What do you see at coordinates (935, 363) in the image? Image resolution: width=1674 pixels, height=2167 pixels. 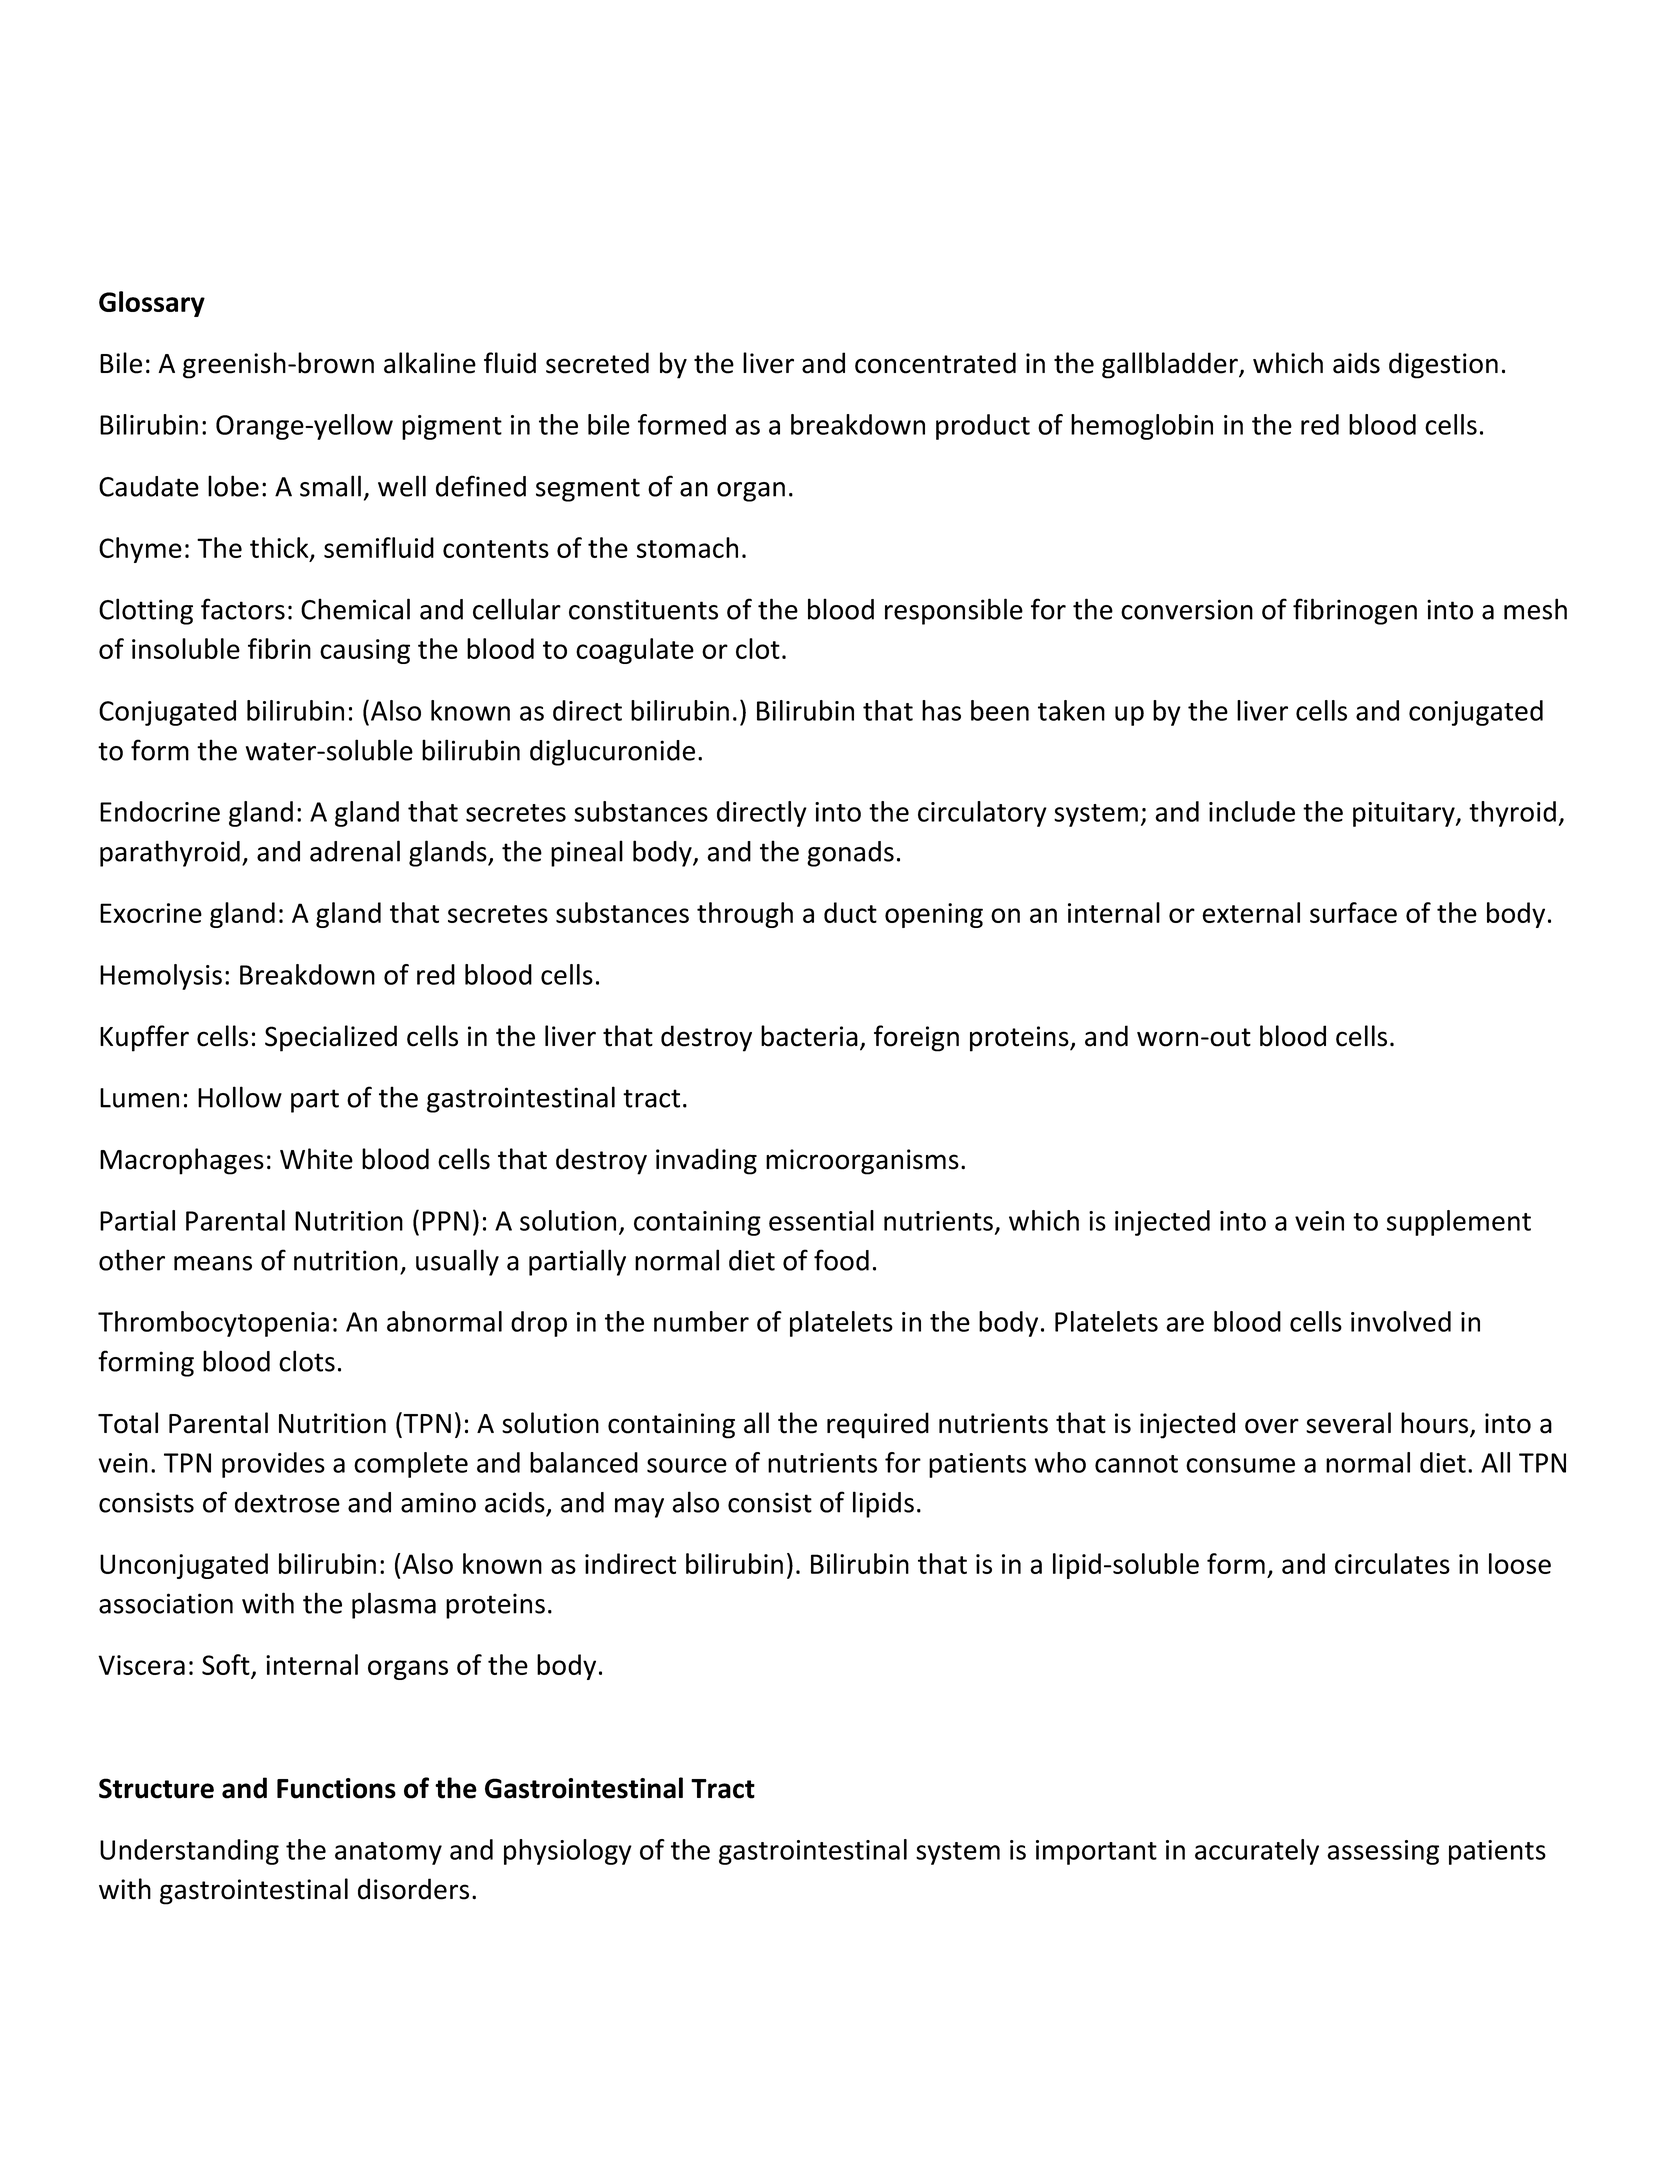 I see `concentrated` at bounding box center [935, 363].
